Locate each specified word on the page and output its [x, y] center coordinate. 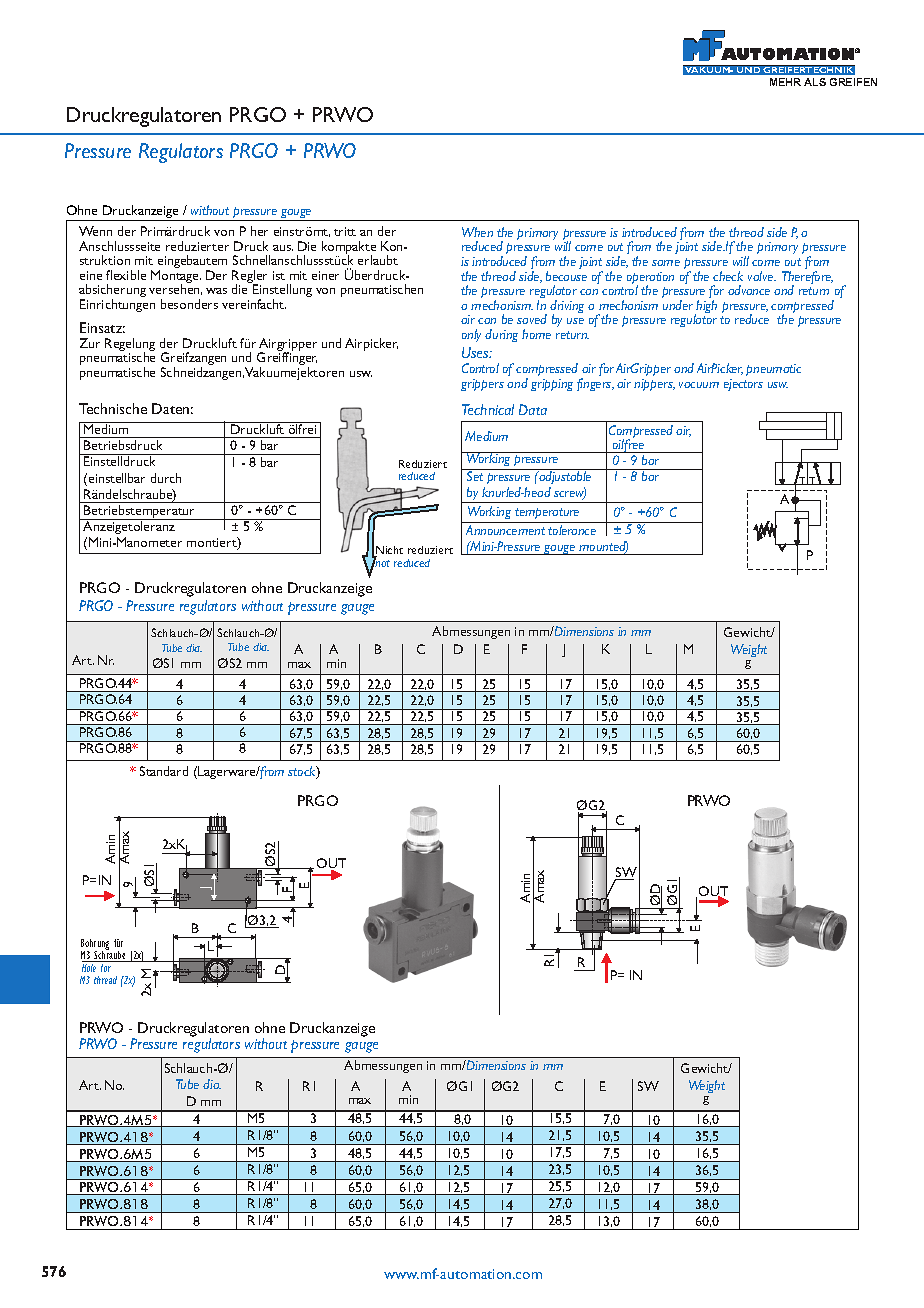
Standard [164, 771]
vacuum [699, 385]
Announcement [505, 530]
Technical [488, 409]
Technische [113, 408]
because [566, 276]
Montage [176, 278]
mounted [603, 547]
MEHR [785, 82]
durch [166, 478]
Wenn [95, 231]
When [477, 232]
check [728, 276]
